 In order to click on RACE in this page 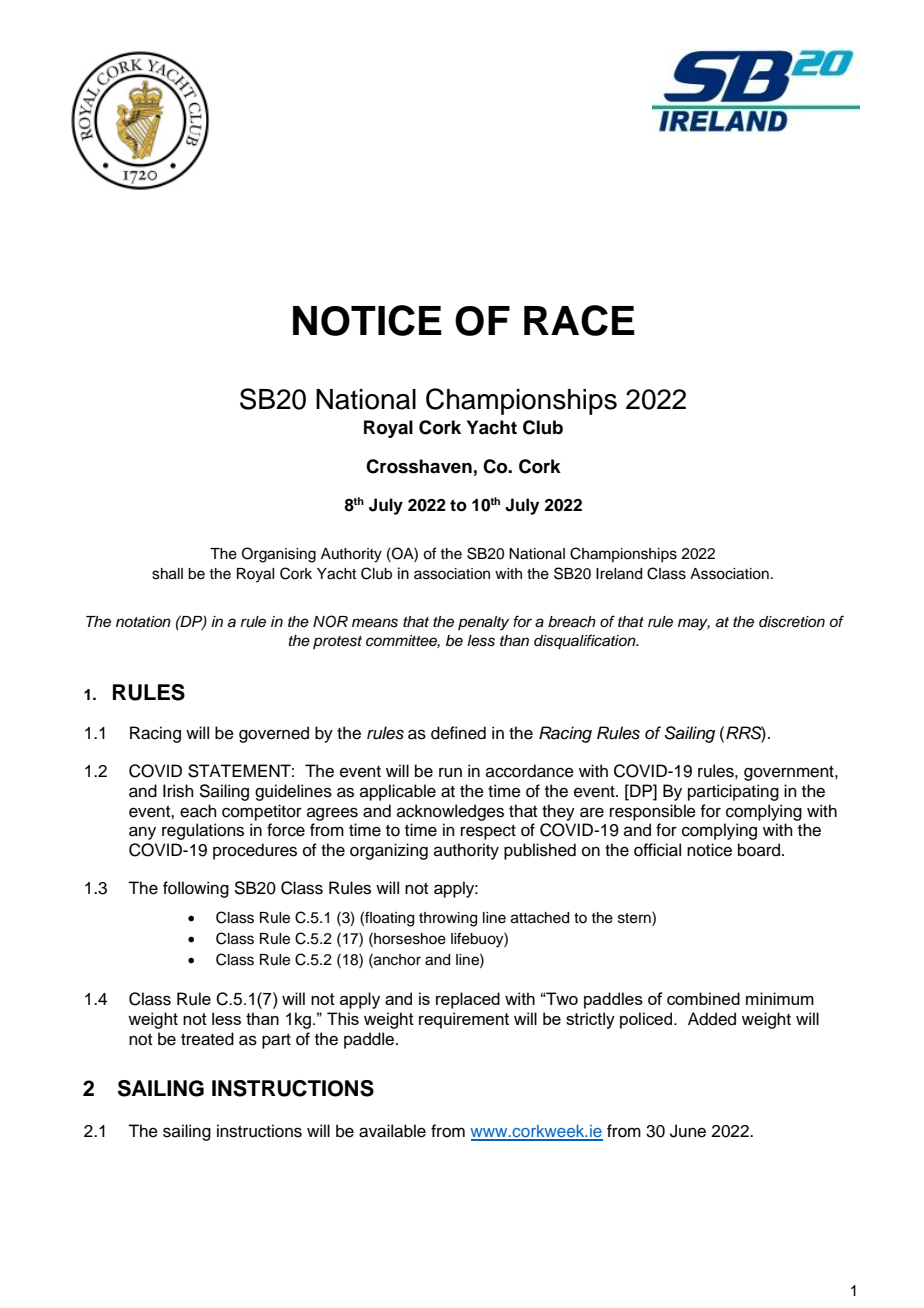, I will do `click(579, 320)`.
